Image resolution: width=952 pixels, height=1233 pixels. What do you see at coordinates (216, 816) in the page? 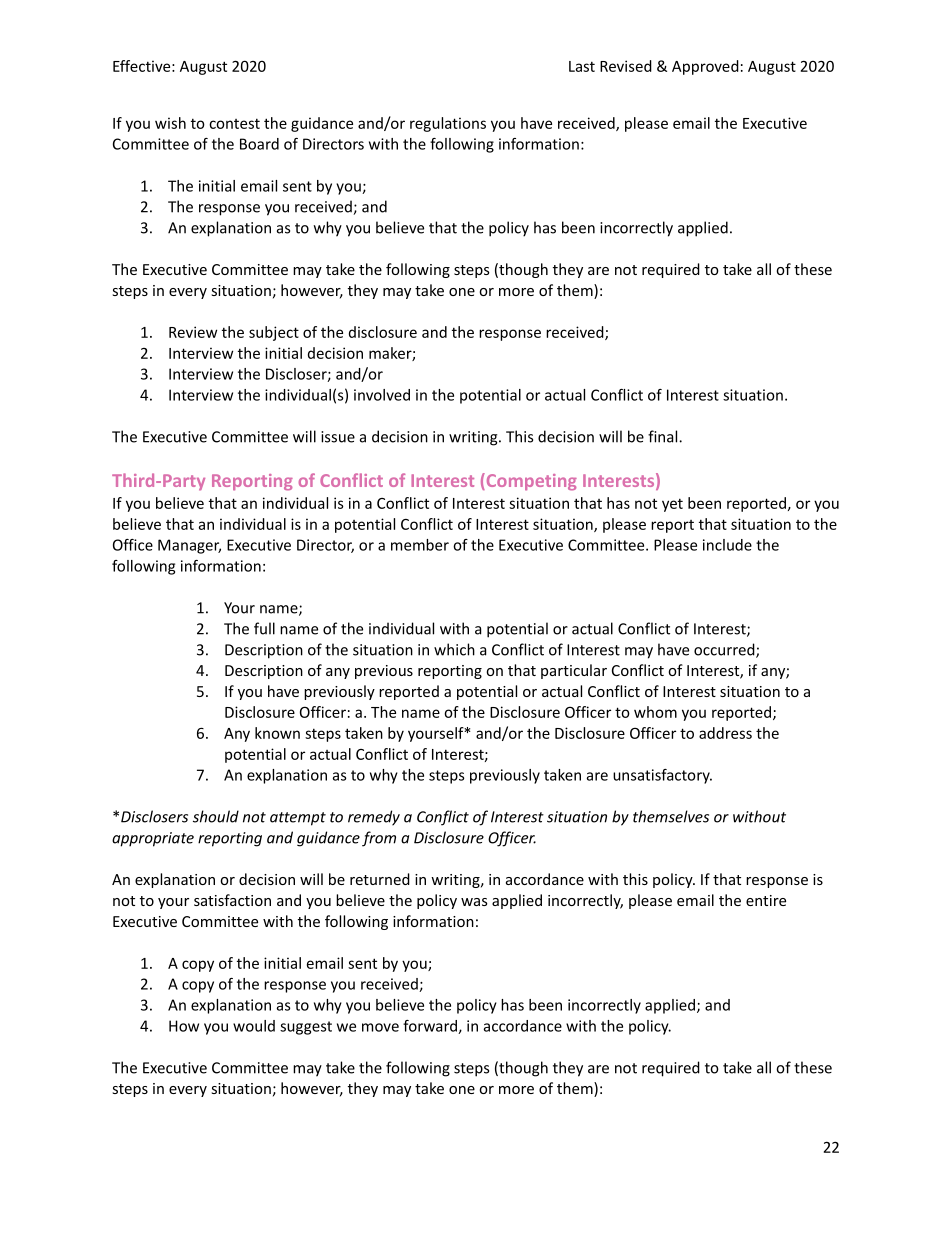
I see `should` at bounding box center [216, 816].
